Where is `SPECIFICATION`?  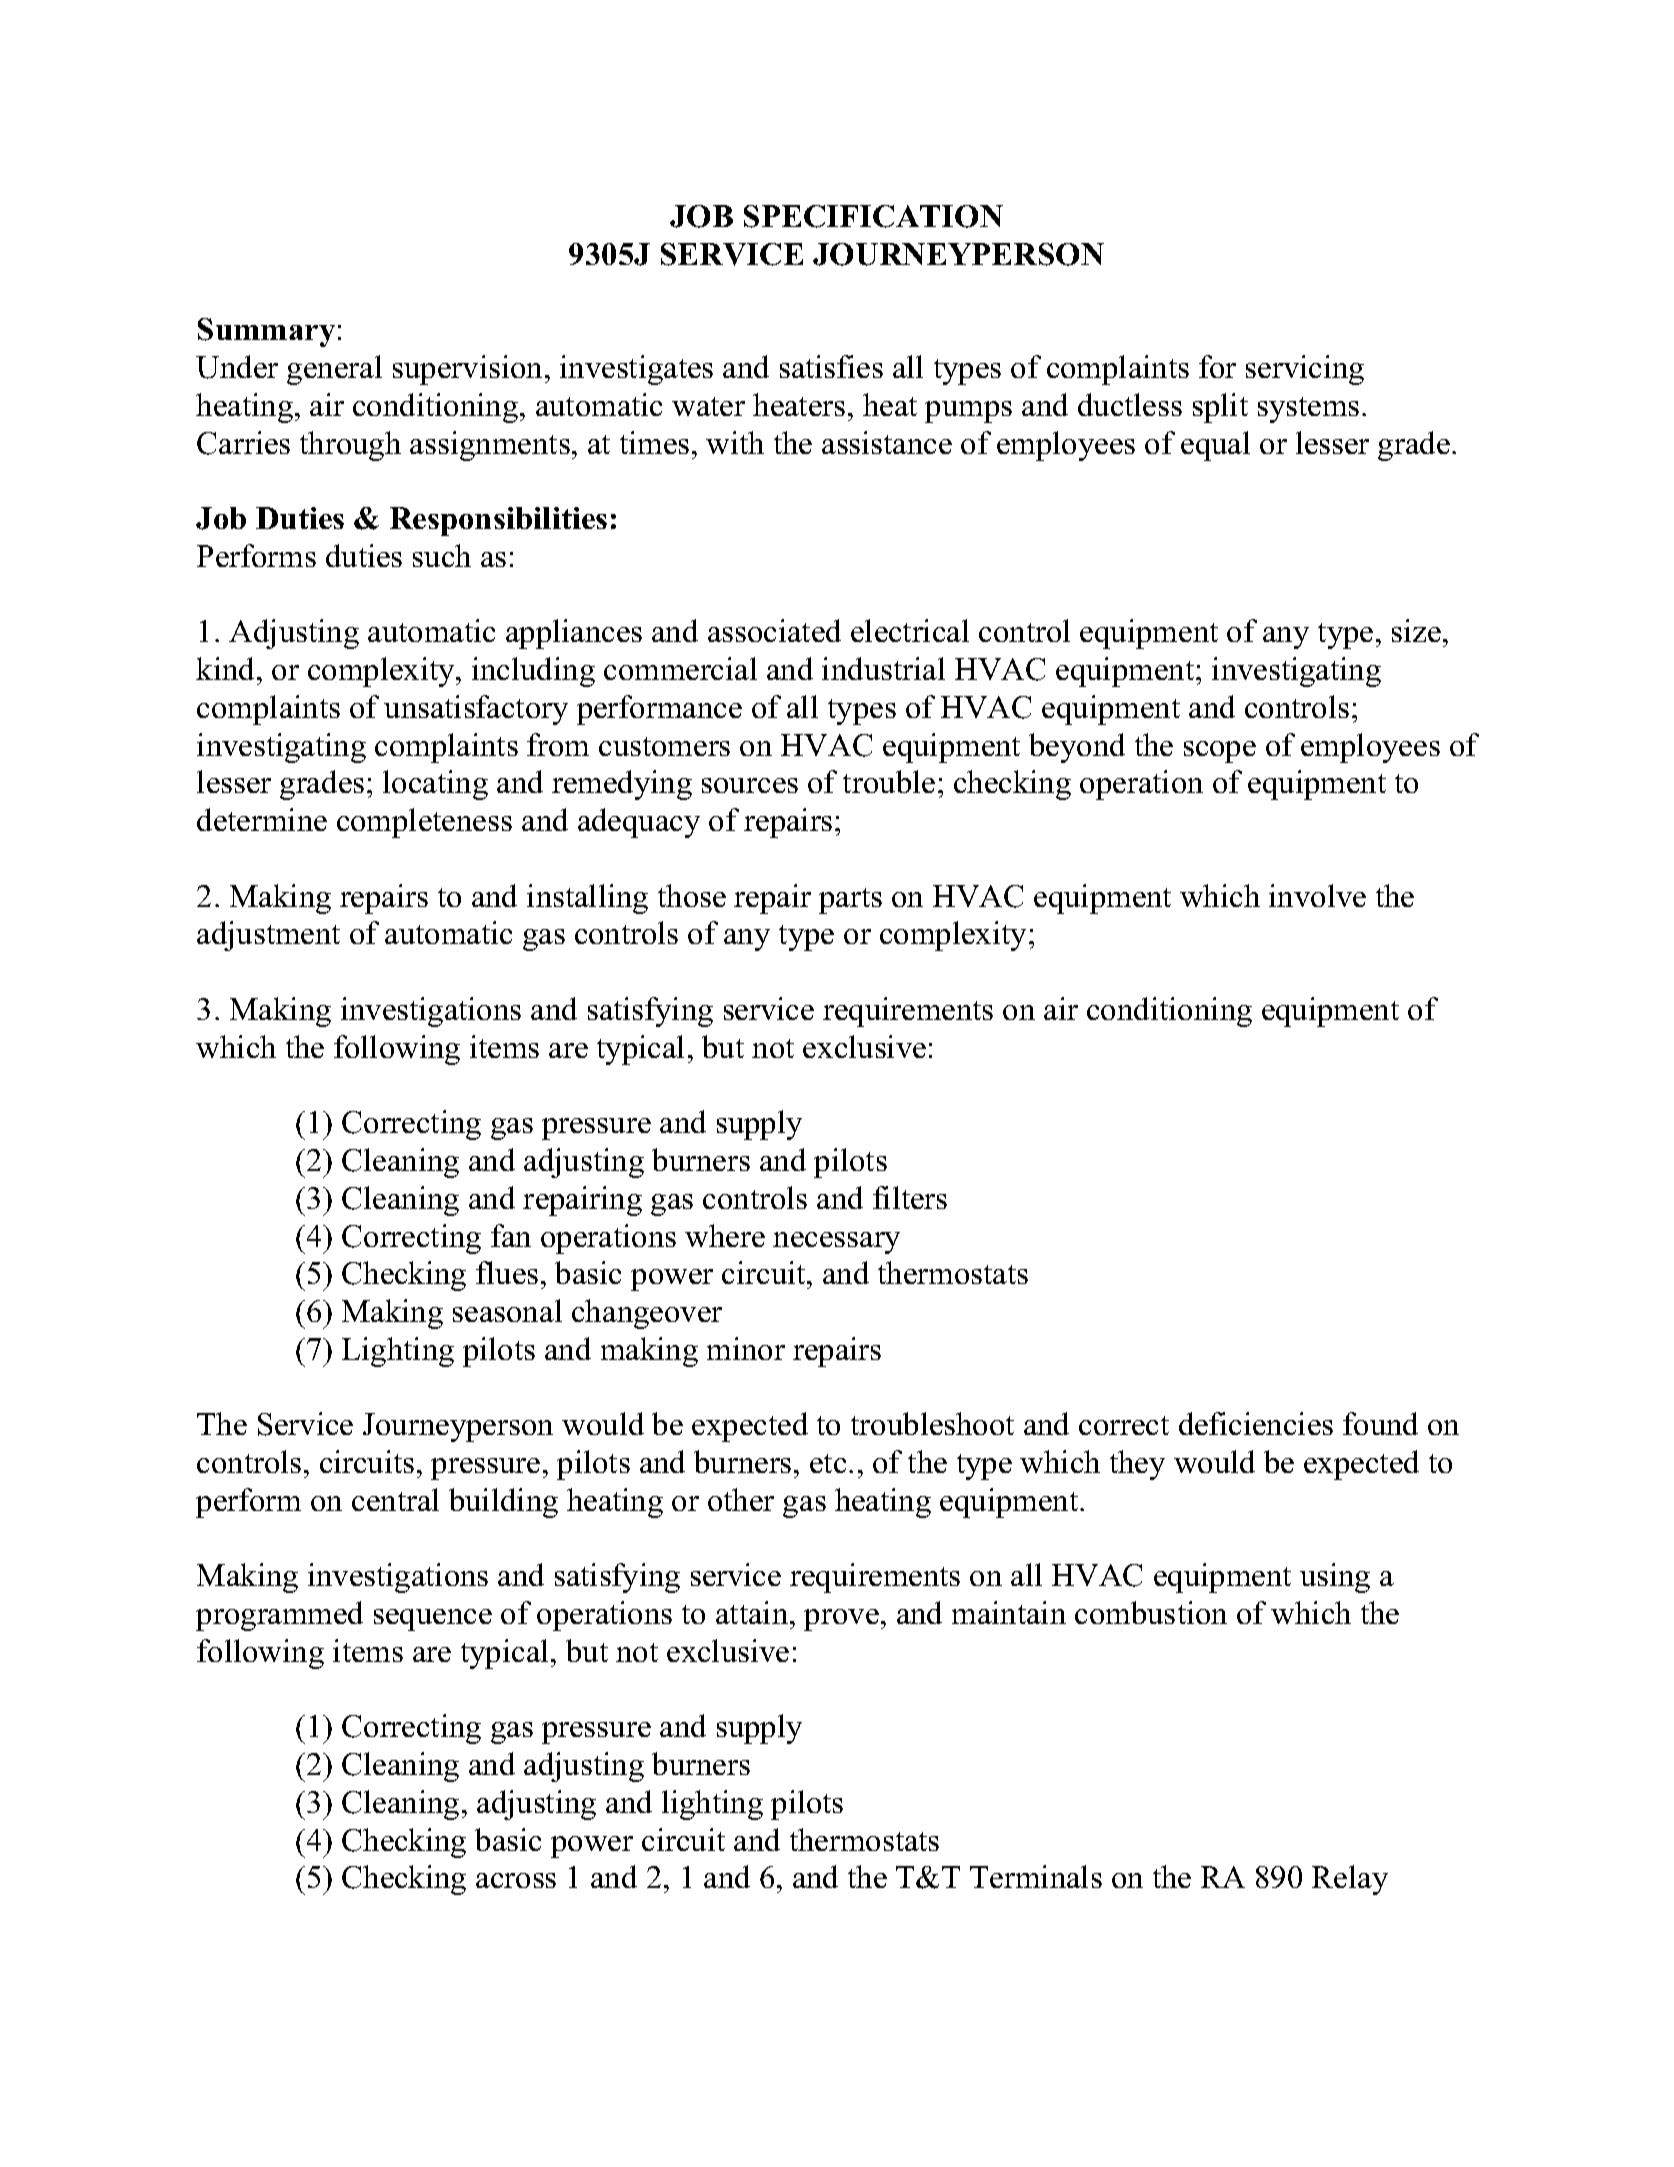
SPECIFICATION is located at coordinates (873, 216).
